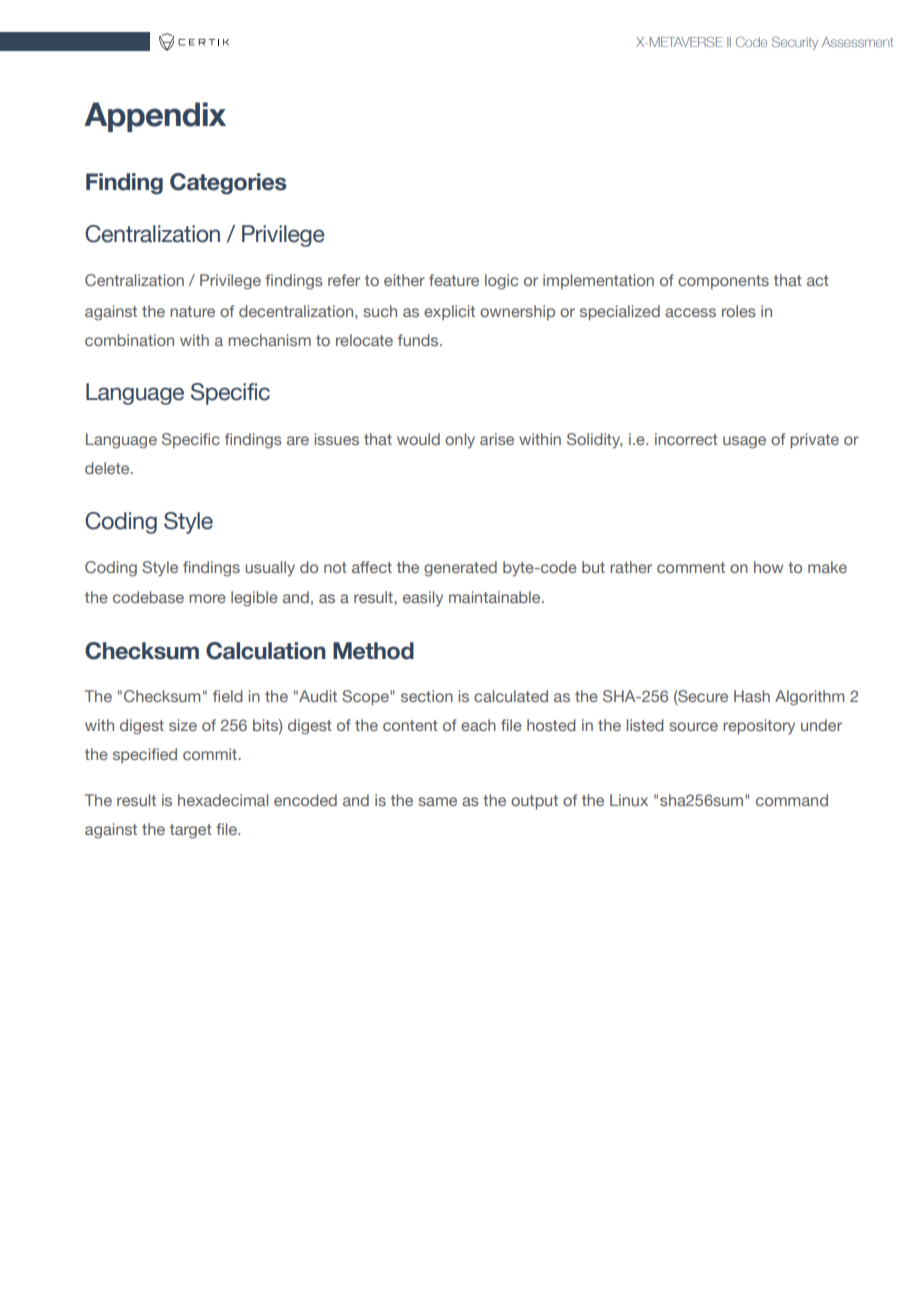 This page has width=924, height=1308. Describe the element at coordinates (192, 311) in the page. I see `nature` at that location.
